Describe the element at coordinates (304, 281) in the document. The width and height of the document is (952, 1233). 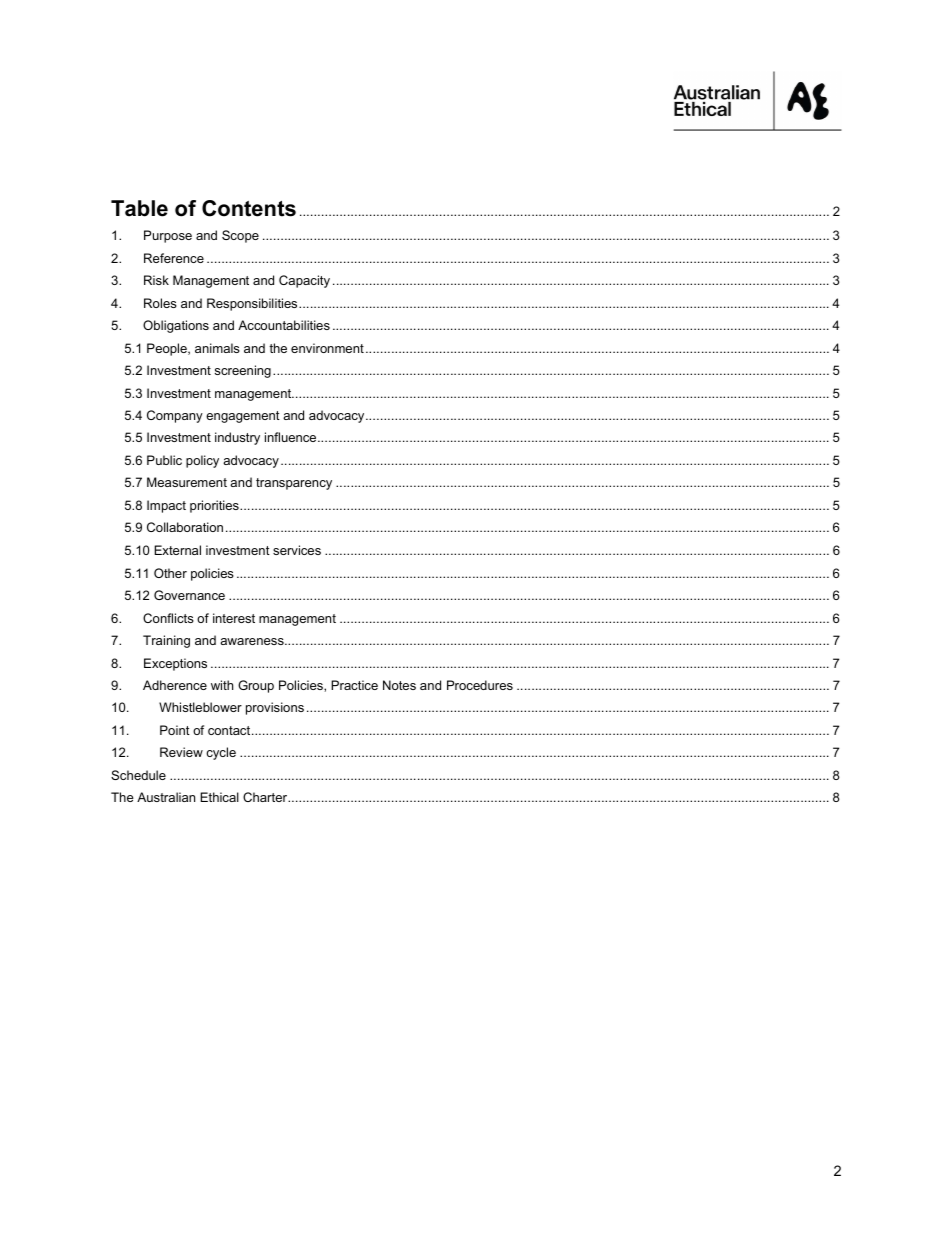
I see `Capacity` at that location.
